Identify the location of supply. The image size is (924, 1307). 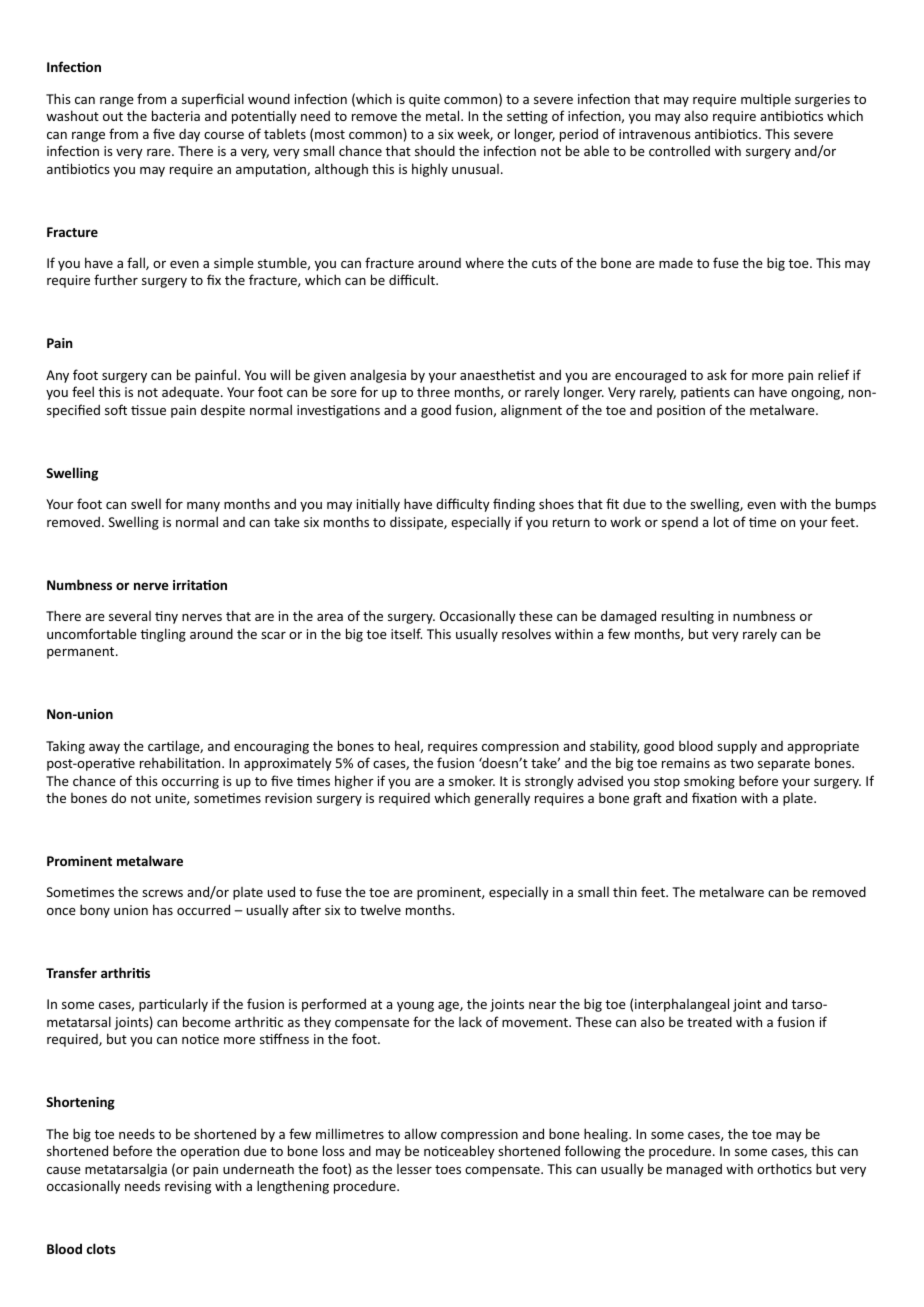
(737, 747).
